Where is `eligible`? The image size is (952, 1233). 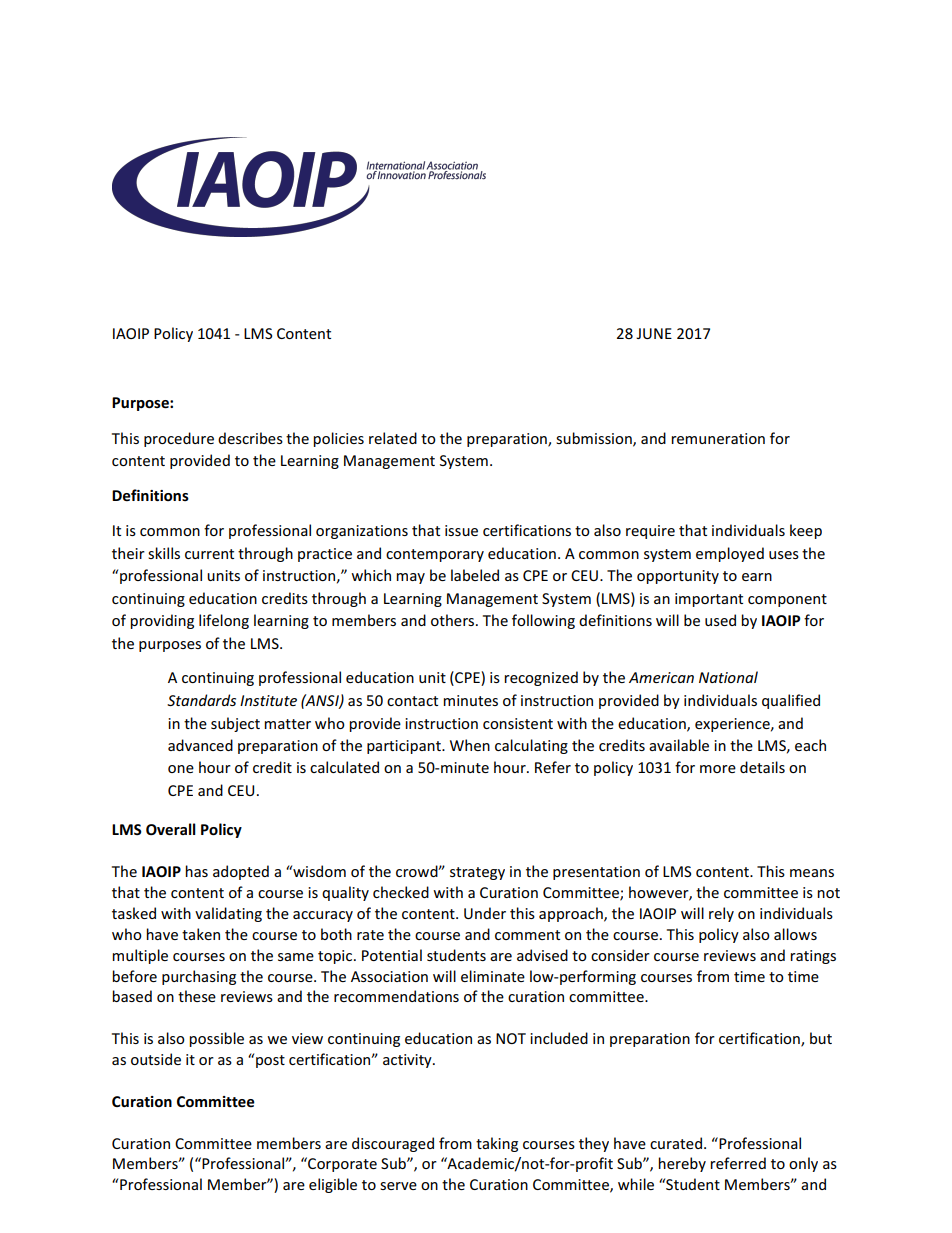
eligible is located at coordinates (333, 1185).
